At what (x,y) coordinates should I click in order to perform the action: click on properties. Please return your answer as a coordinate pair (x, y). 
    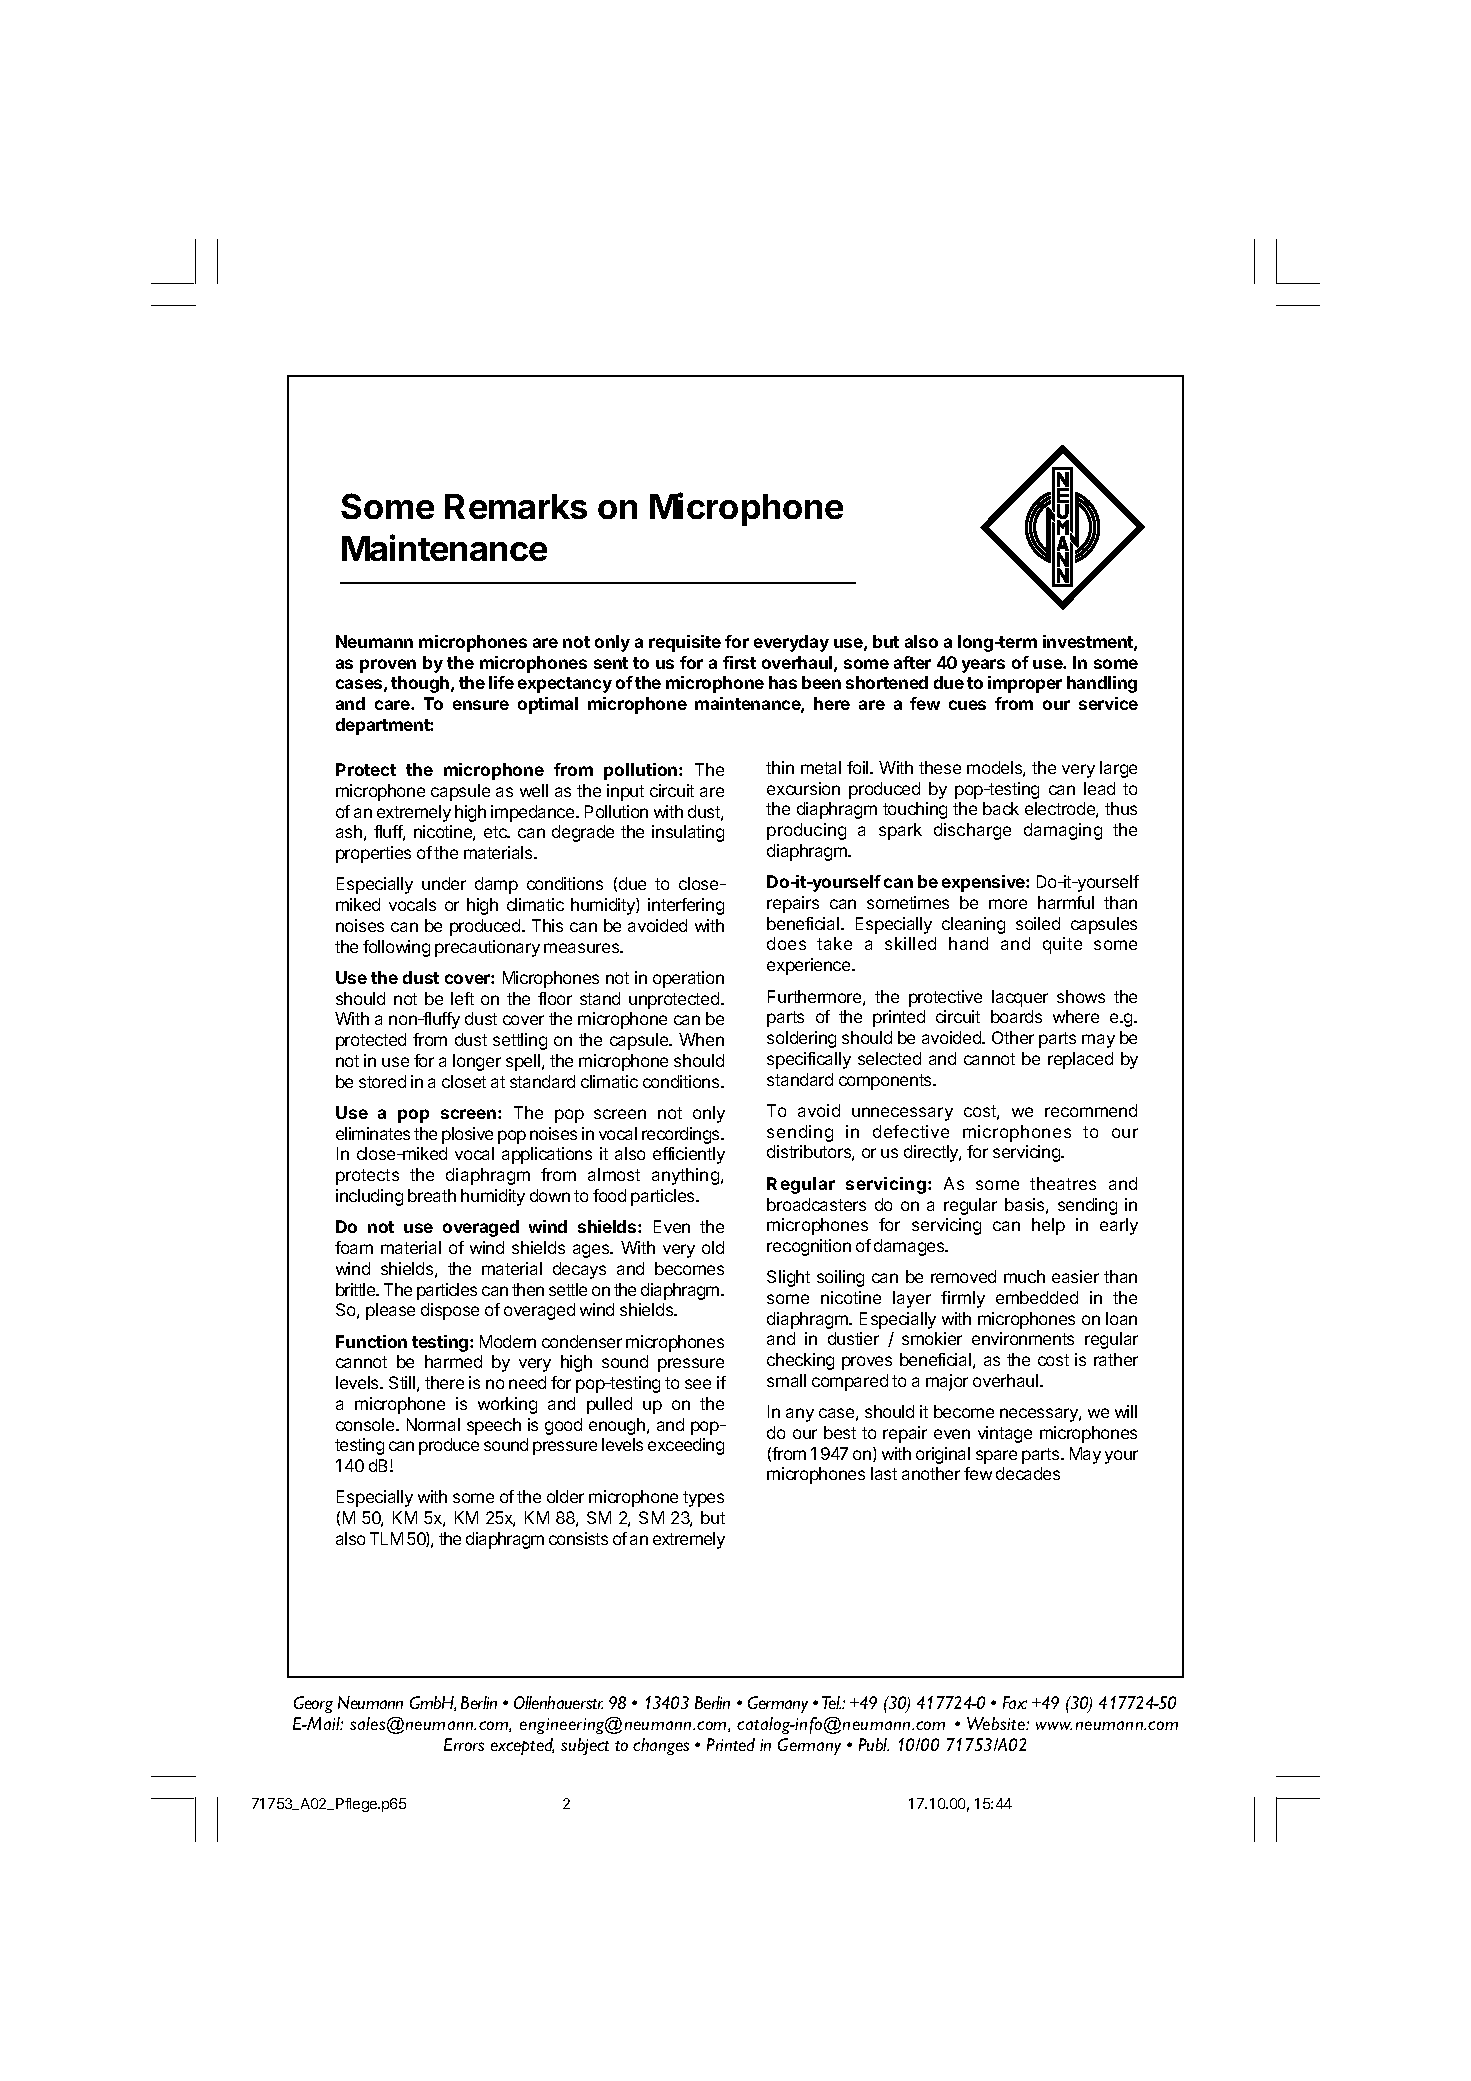
    Looking at the image, I should click on (373, 854).
